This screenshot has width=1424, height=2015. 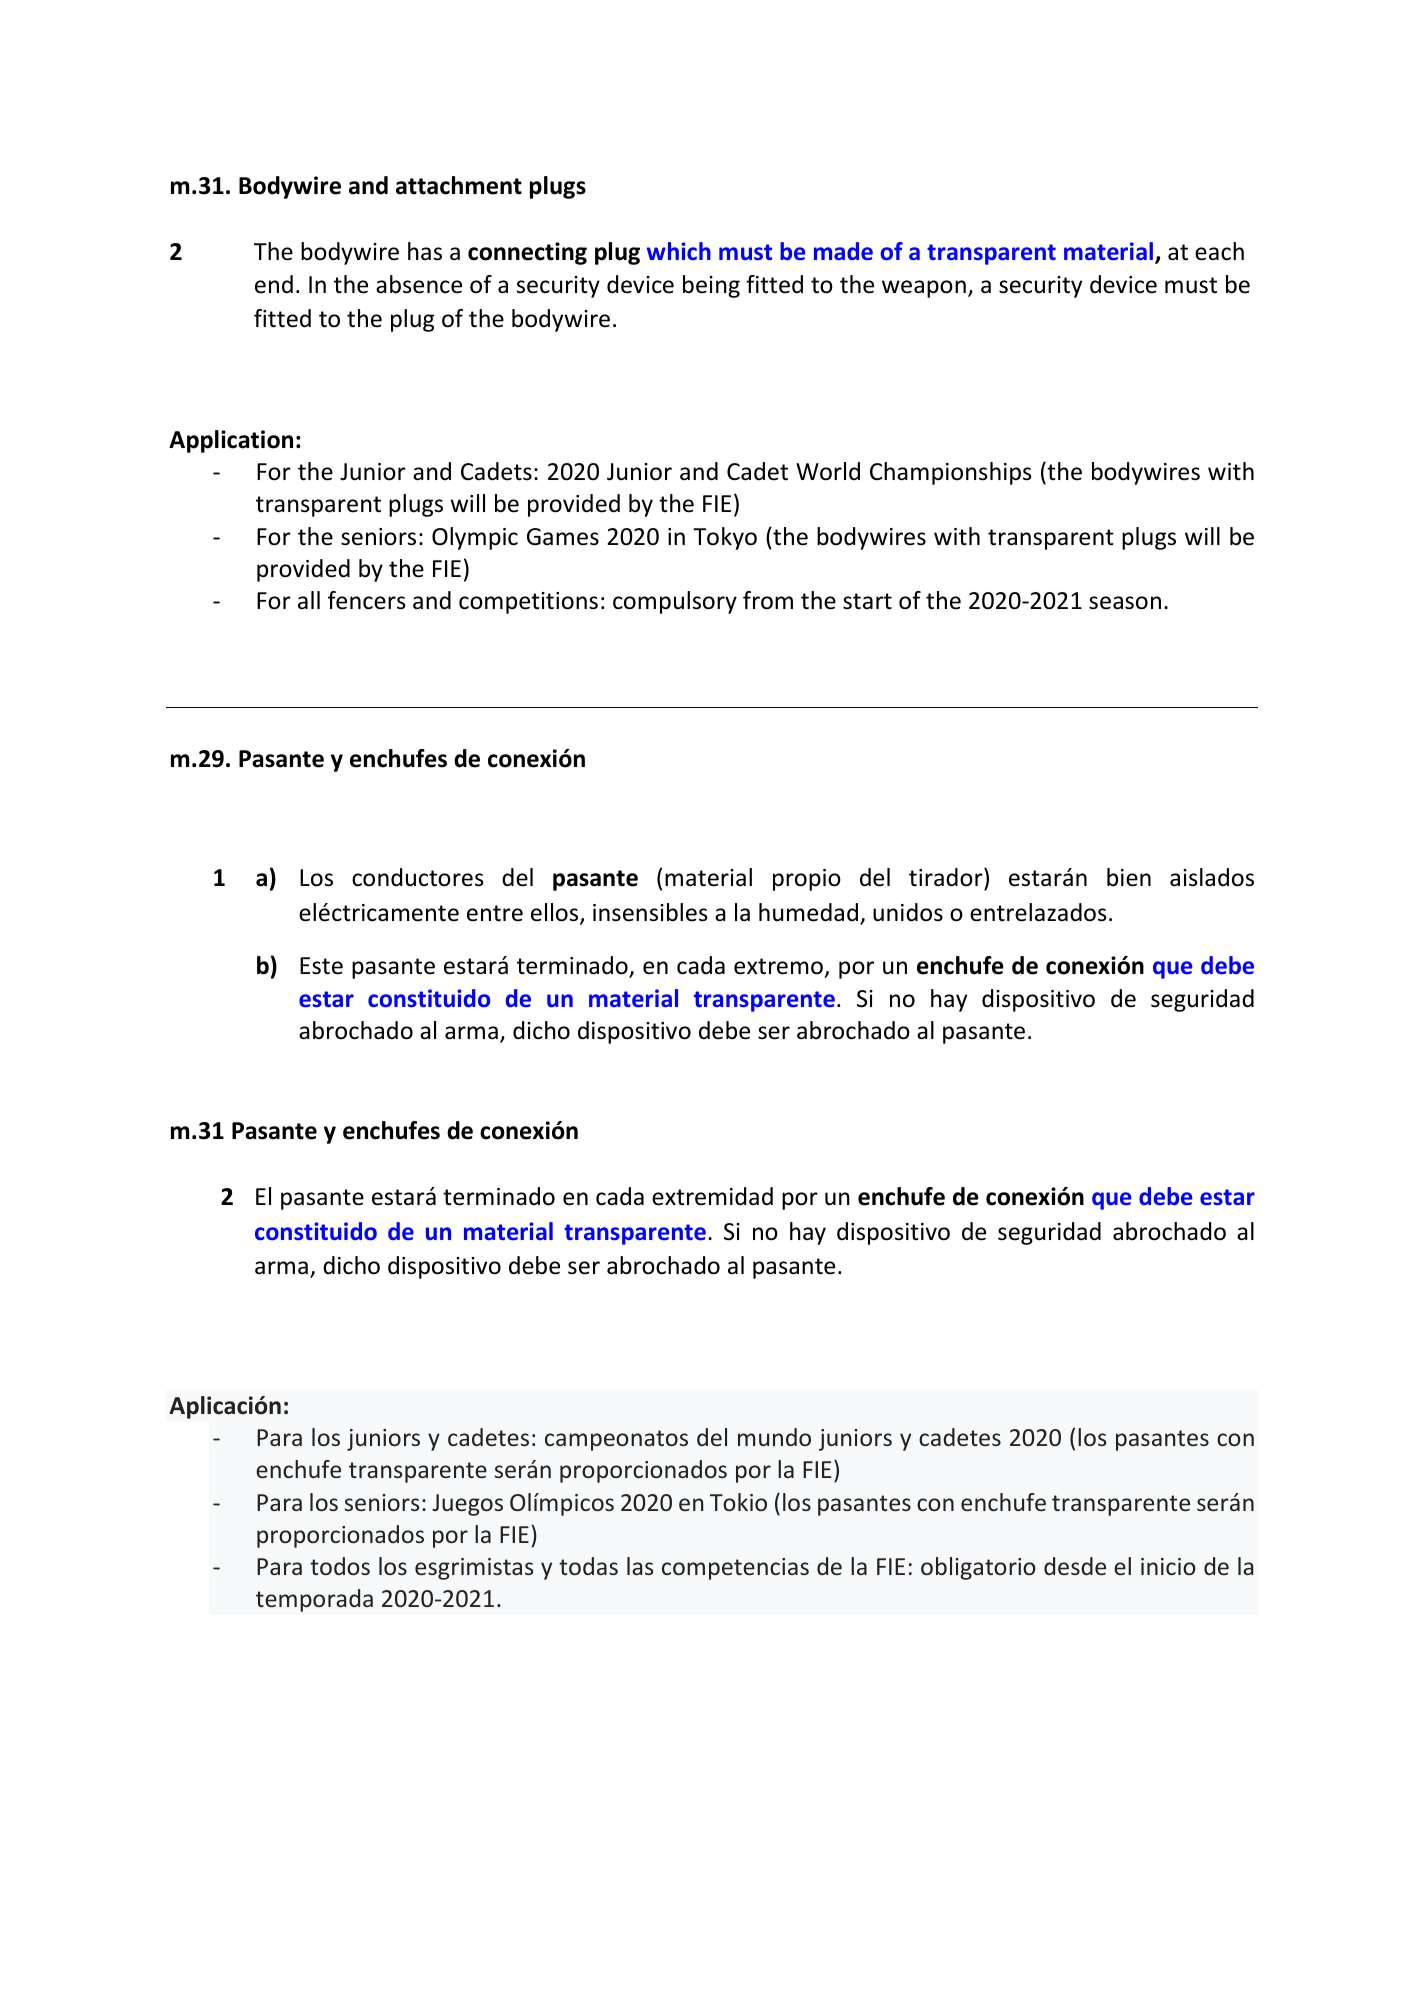 What do you see at coordinates (321, 966) in the screenshot?
I see `Este` at bounding box center [321, 966].
